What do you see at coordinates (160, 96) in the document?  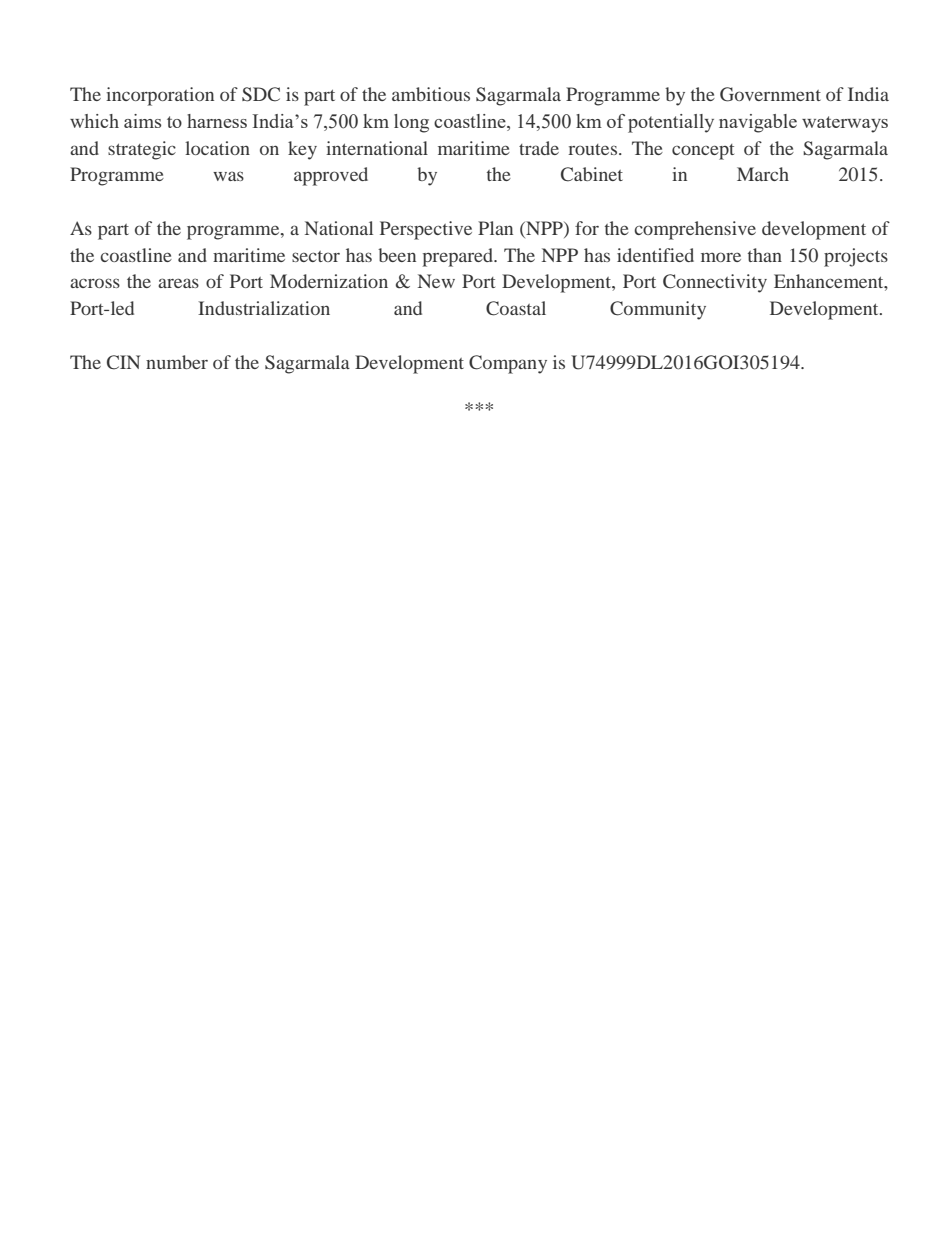 I see `incorporation` at bounding box center [160, 96].
